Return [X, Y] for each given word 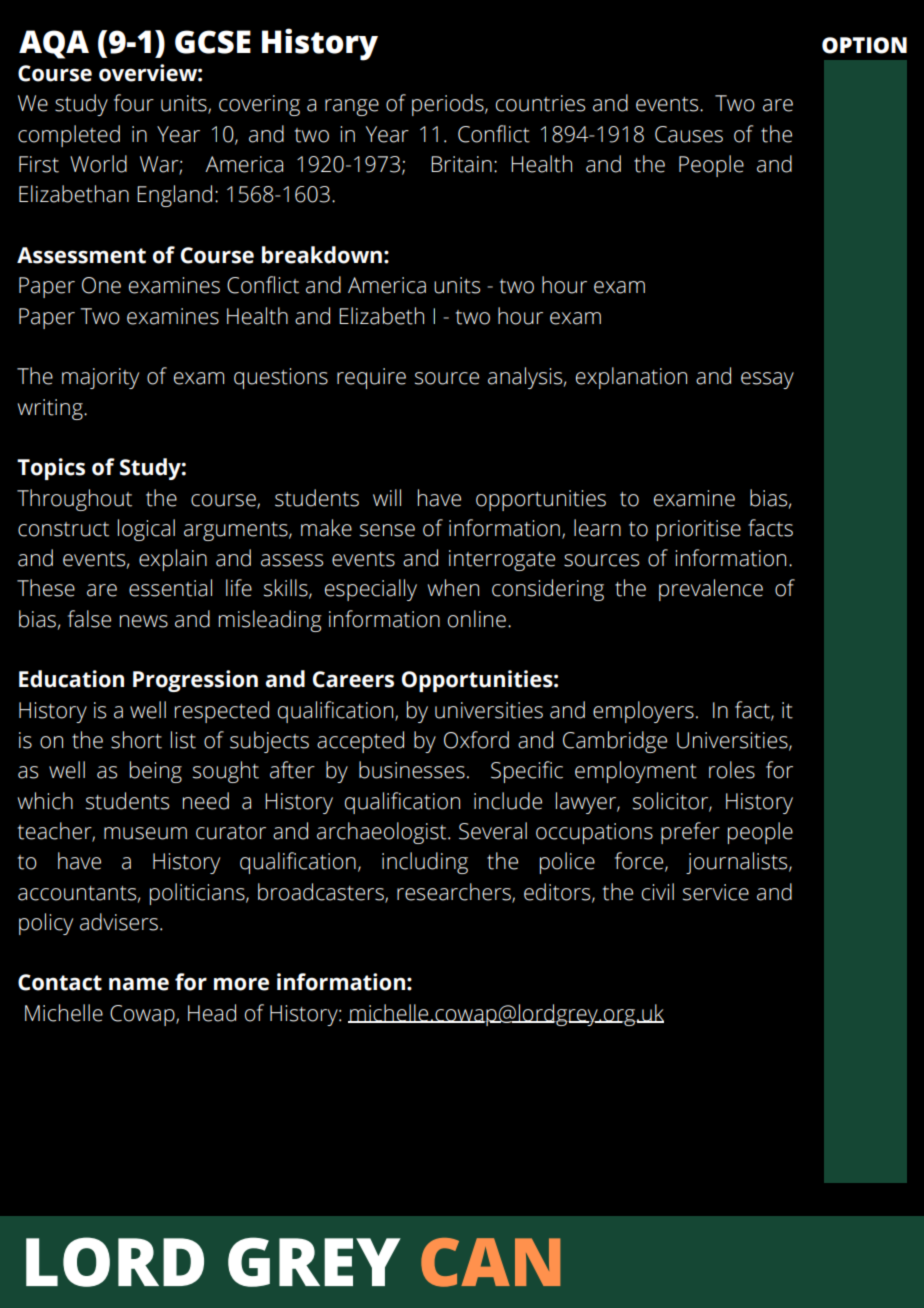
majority [100, 378]
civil [658, 892]
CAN [490, 1262]
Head [212, 1013]
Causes [689, 134]
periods [449, 105]
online [477, 619]
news [144, 621]
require [371, 378]
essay [767, 380]
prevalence [711, 590]
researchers [455, 892]
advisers [119, 922]
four [134, 103]
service [716, 892]
